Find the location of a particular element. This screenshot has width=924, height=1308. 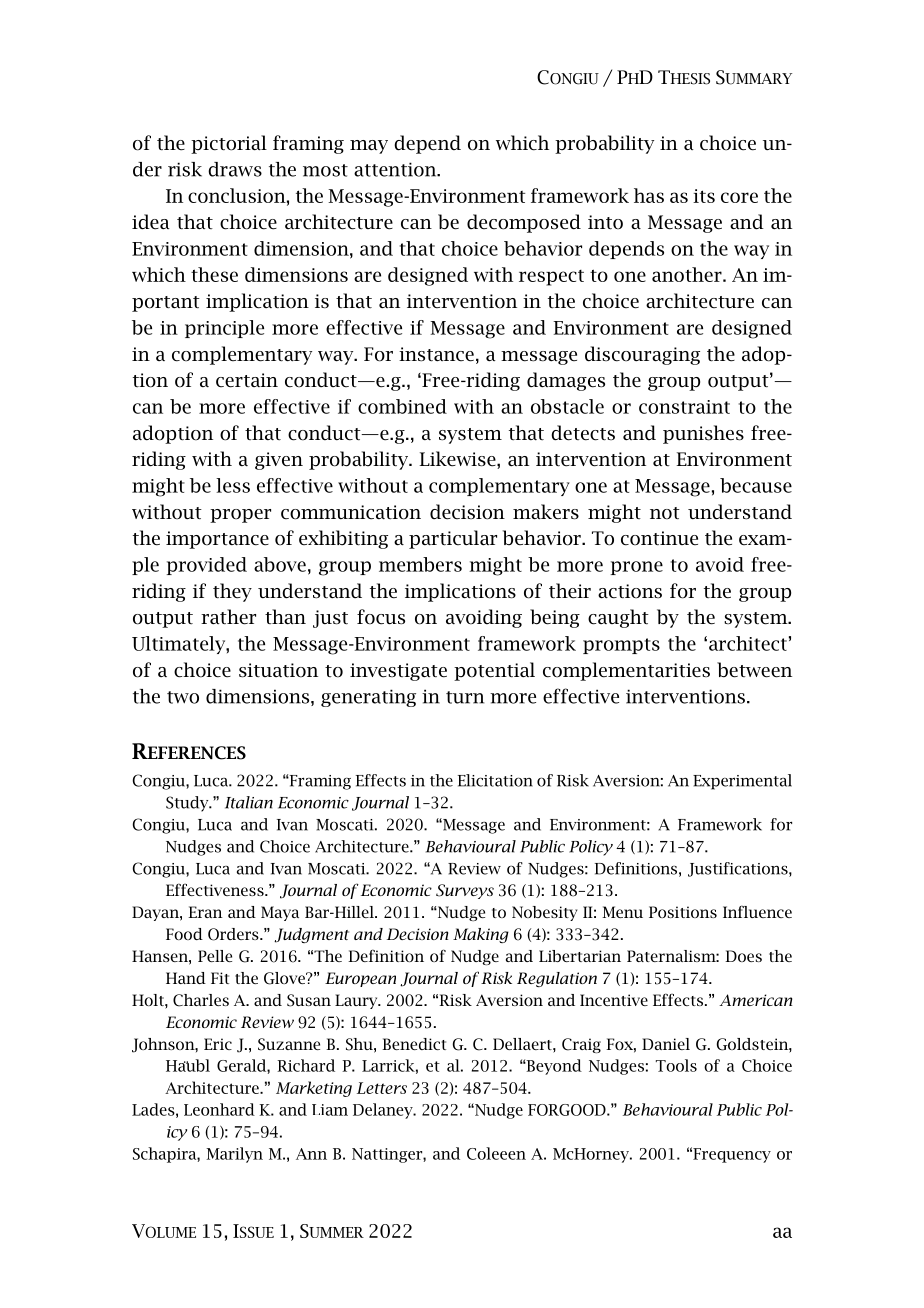

rather is located at coordinates (228, 617).
